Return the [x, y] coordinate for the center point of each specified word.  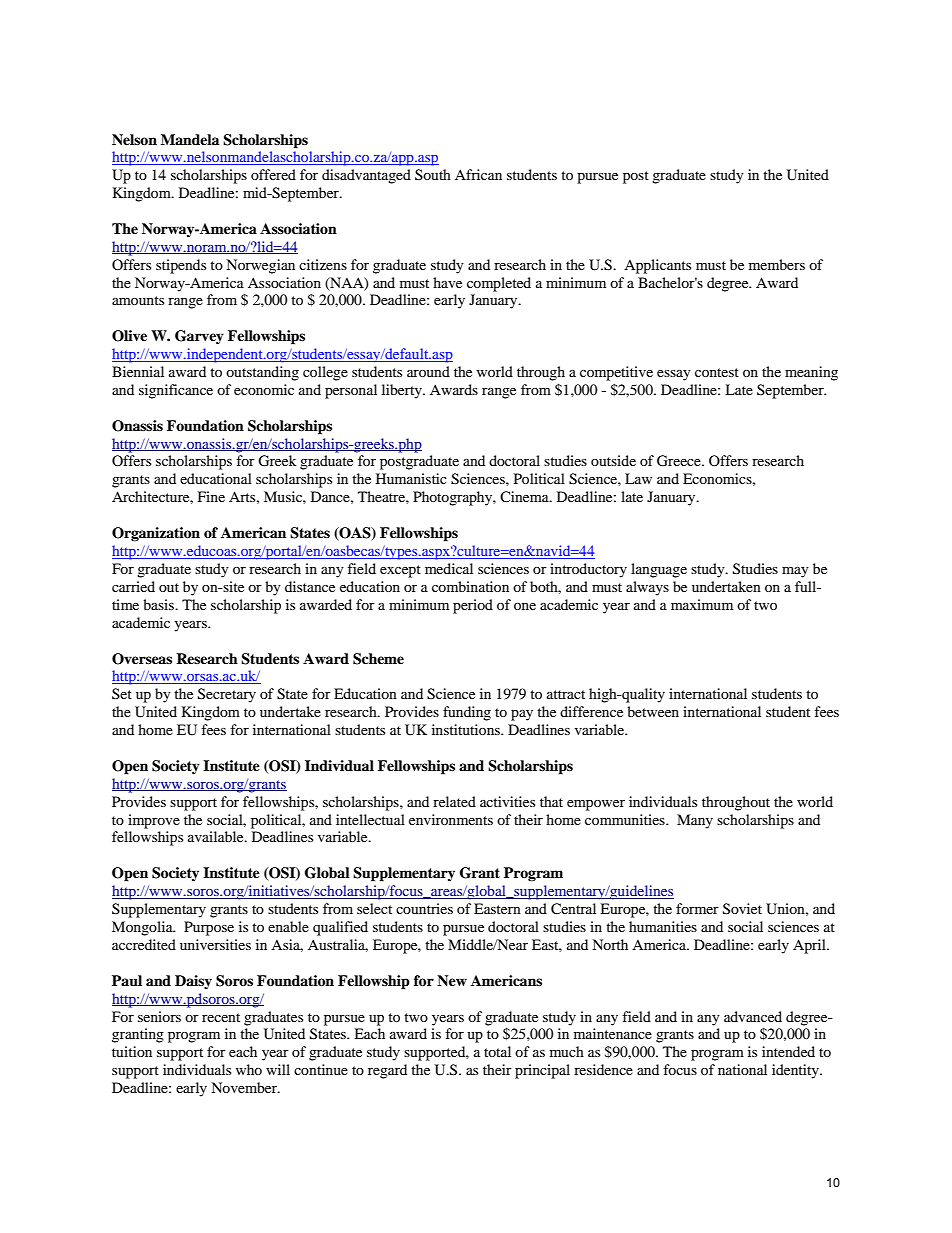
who [249, 1069]
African [478, 174]
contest [717, 372]
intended [788, 1051]
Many [695, 821]
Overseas [142, 659]
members [777, 264]
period [473, 606]
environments [451, 819]
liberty [403, 391]
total [497, 1051]
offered [273, 174]
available [217, 836]
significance [176, 391]
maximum [702, 604]
